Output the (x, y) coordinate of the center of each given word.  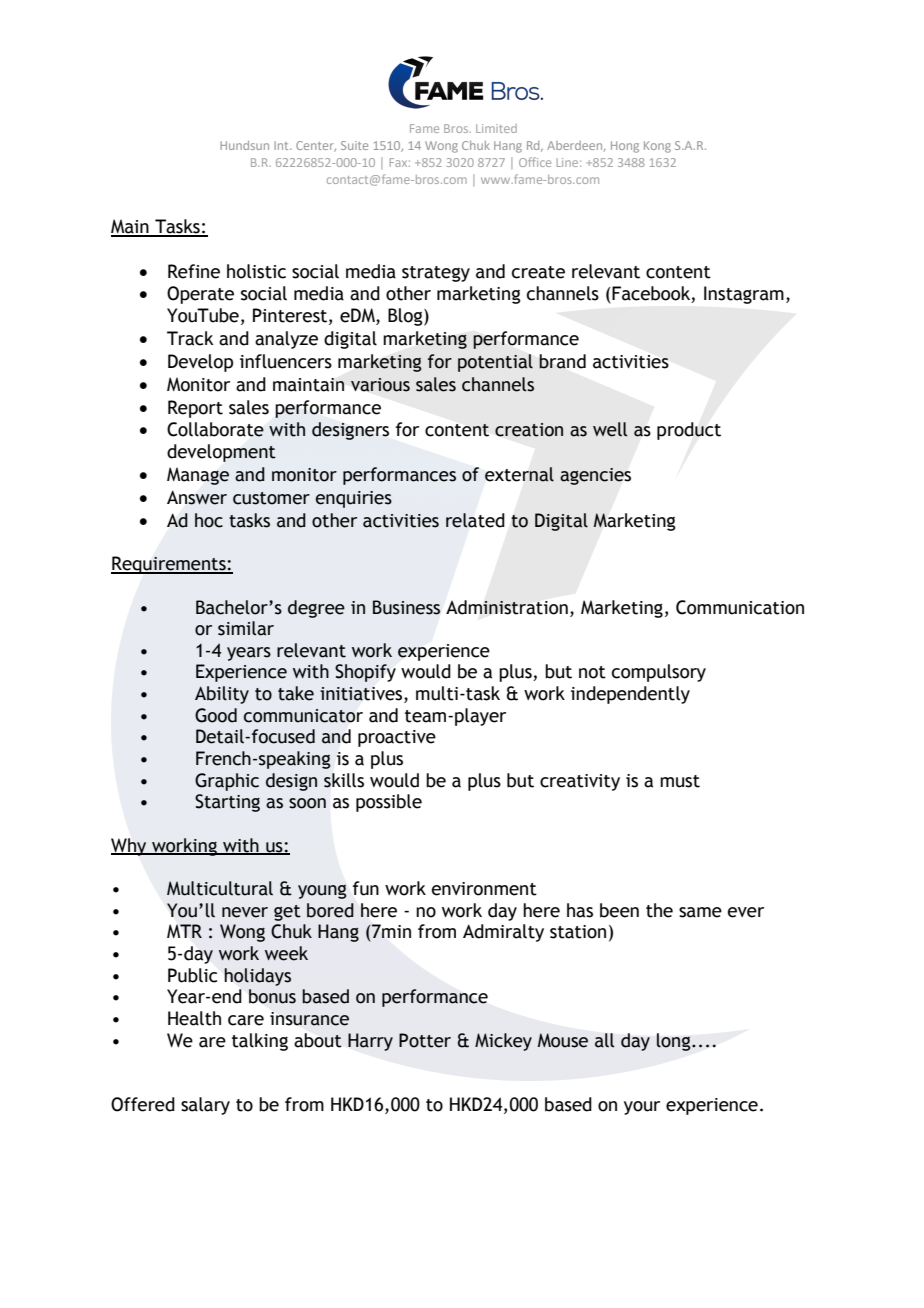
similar (246, 628)
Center (316, 146)
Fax (400, 162)
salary (205, 1106)
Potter (425, 1040)
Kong (657, 147)
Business (406, 607)
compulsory (659, 673)
